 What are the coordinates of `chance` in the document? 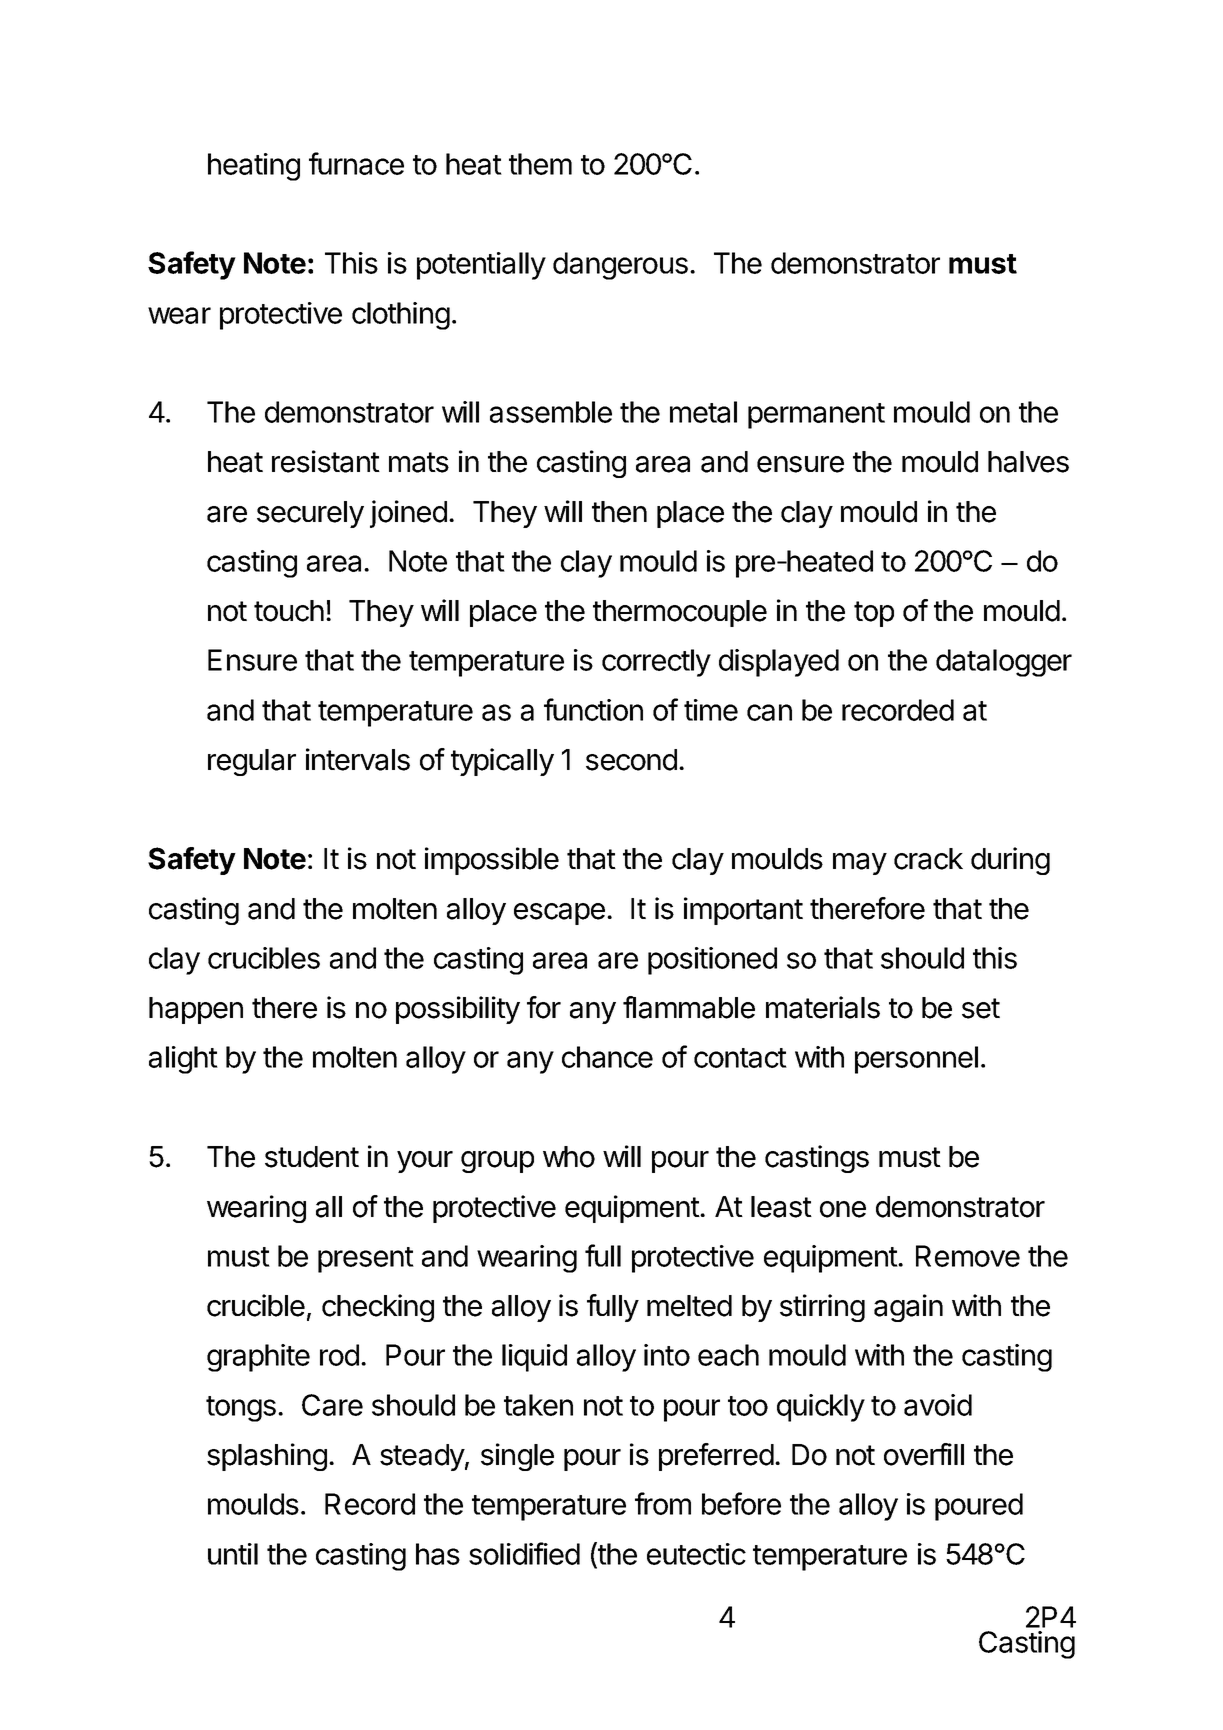 It's located at (607, 1057).
